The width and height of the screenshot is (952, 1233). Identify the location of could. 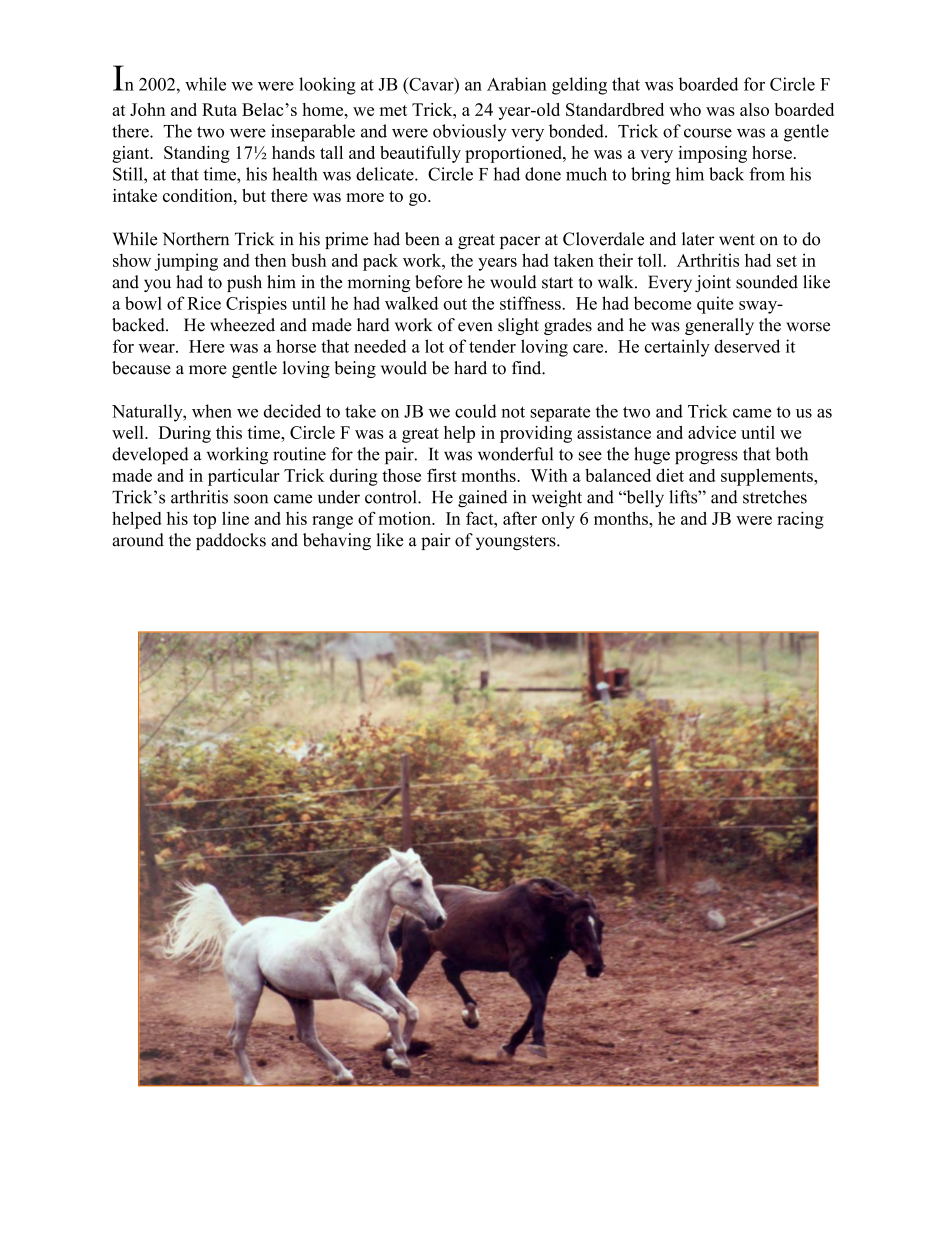
(476, 411).
